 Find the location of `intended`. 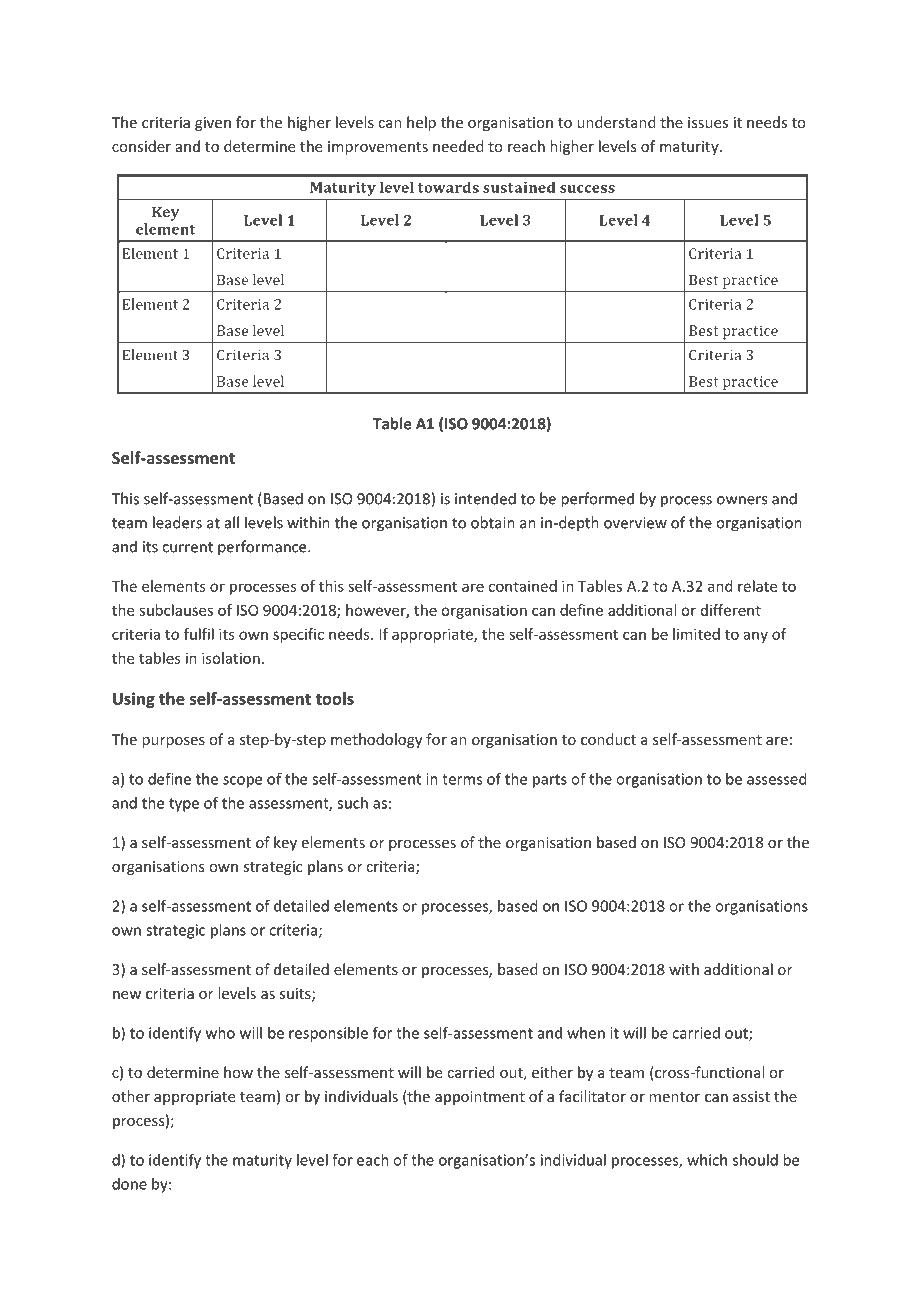

intended is located at coordinates (485, 498).
